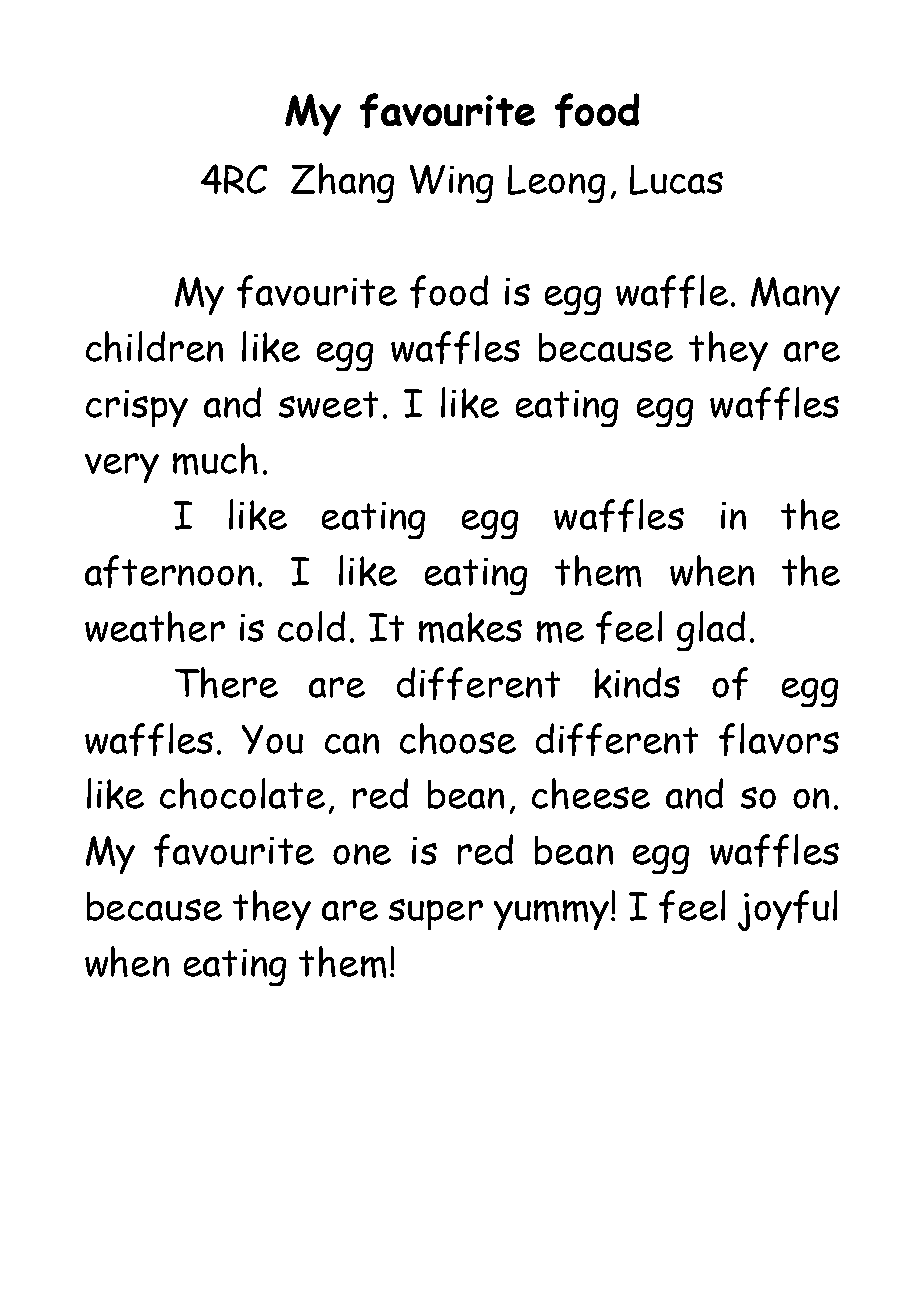  Describe the element at coordinates (787, 910) in the image. I see `joyful` at that location.
